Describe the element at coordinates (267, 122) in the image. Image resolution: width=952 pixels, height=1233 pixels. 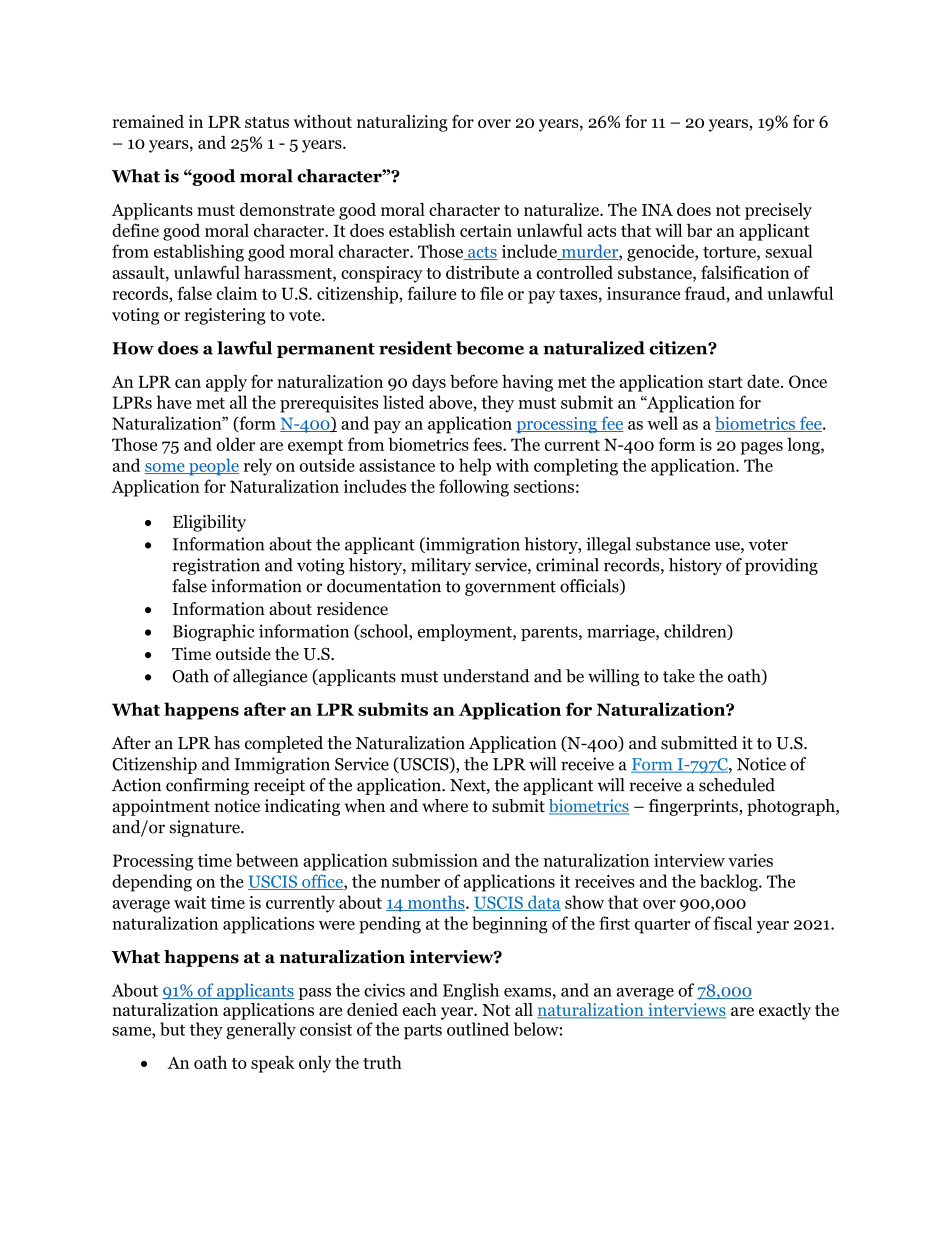
I see `status` at that location.
